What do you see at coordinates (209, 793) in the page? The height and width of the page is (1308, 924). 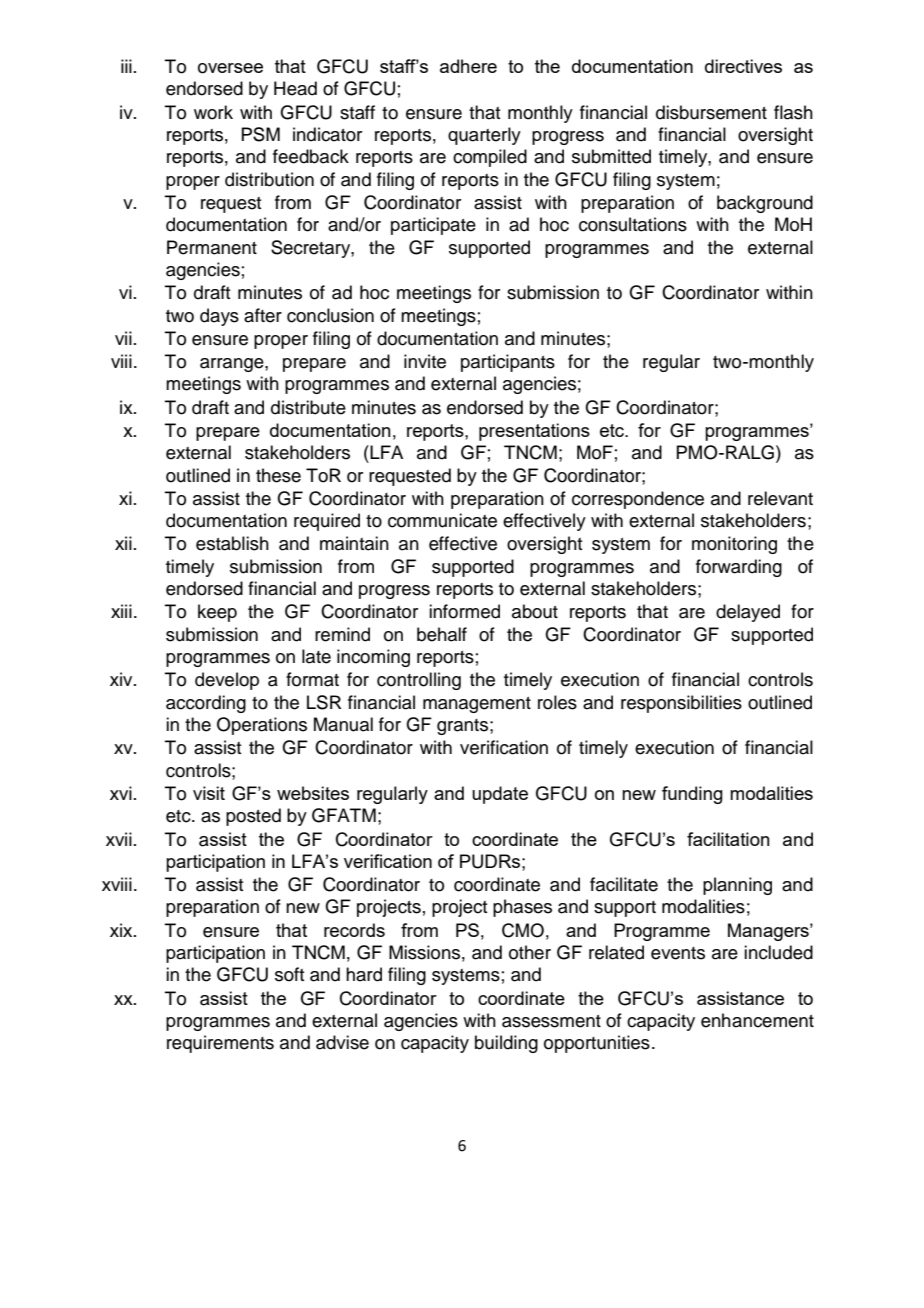 I see `visit` at bounding box center [209, 793].
